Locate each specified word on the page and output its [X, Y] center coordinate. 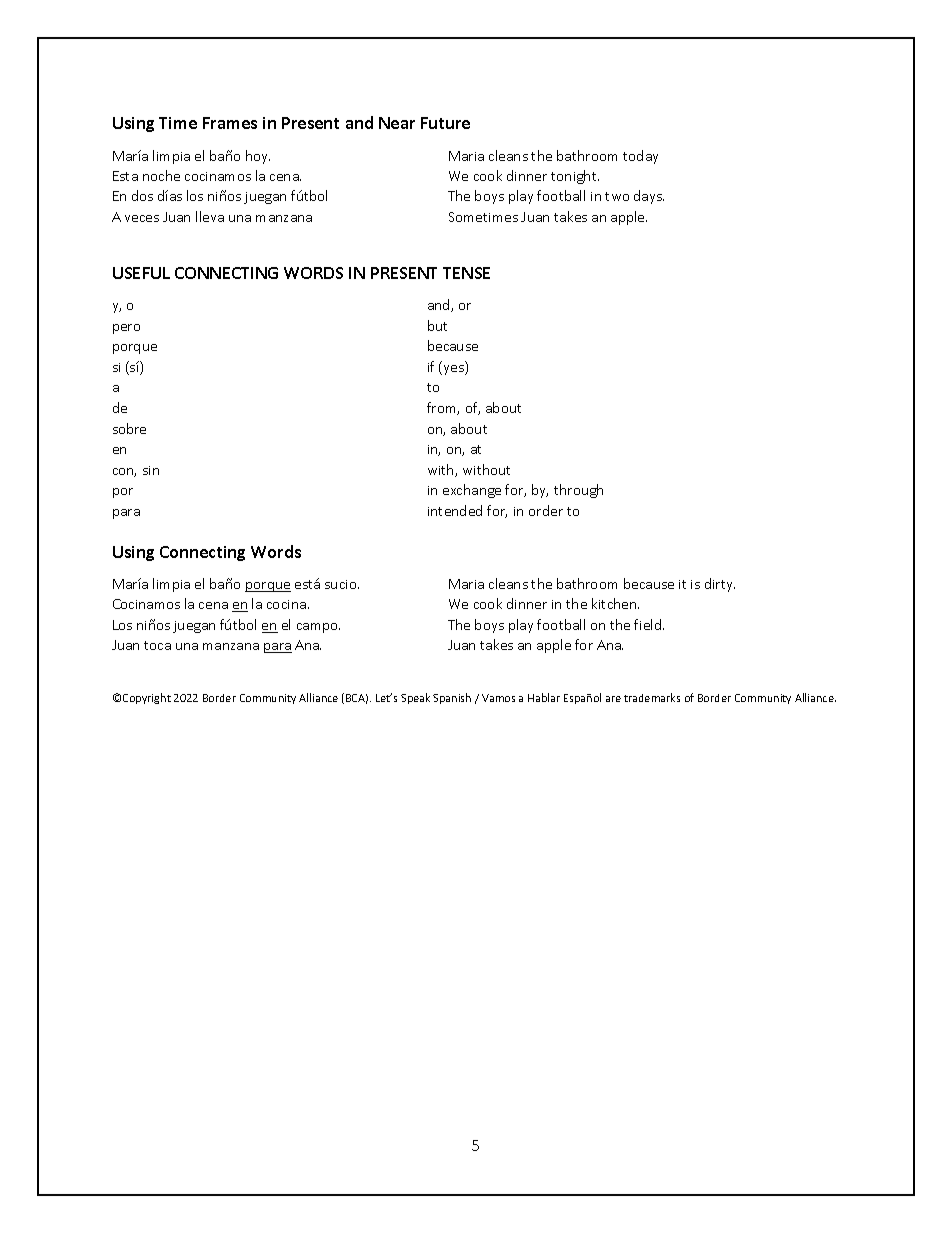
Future [445, 123]
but [437, 325]
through [578, 491]
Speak [415, 698]
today [640, 157]
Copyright [147, 698]
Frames [230, 123]
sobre [129, 428]
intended [455, 510]
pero [126, 329]
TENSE [466, 273]
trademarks [652, 697]
